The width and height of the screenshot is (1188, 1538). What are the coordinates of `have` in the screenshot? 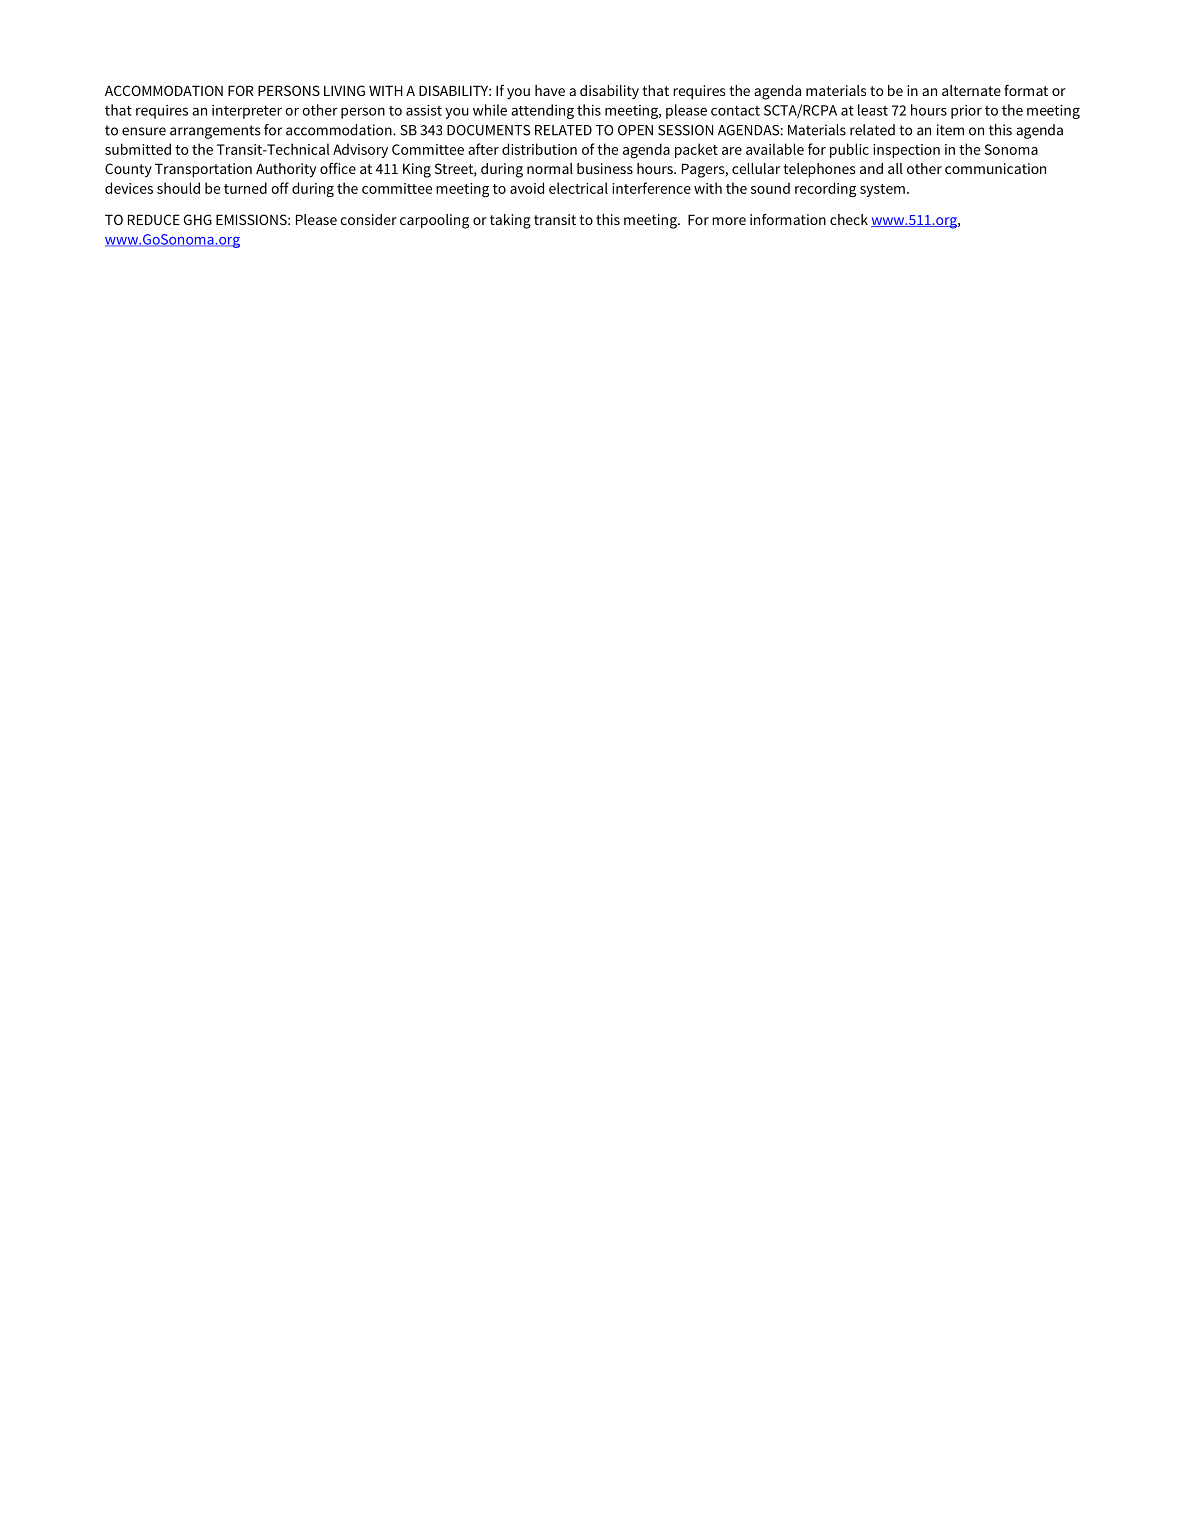 It's located at (550, 90).
